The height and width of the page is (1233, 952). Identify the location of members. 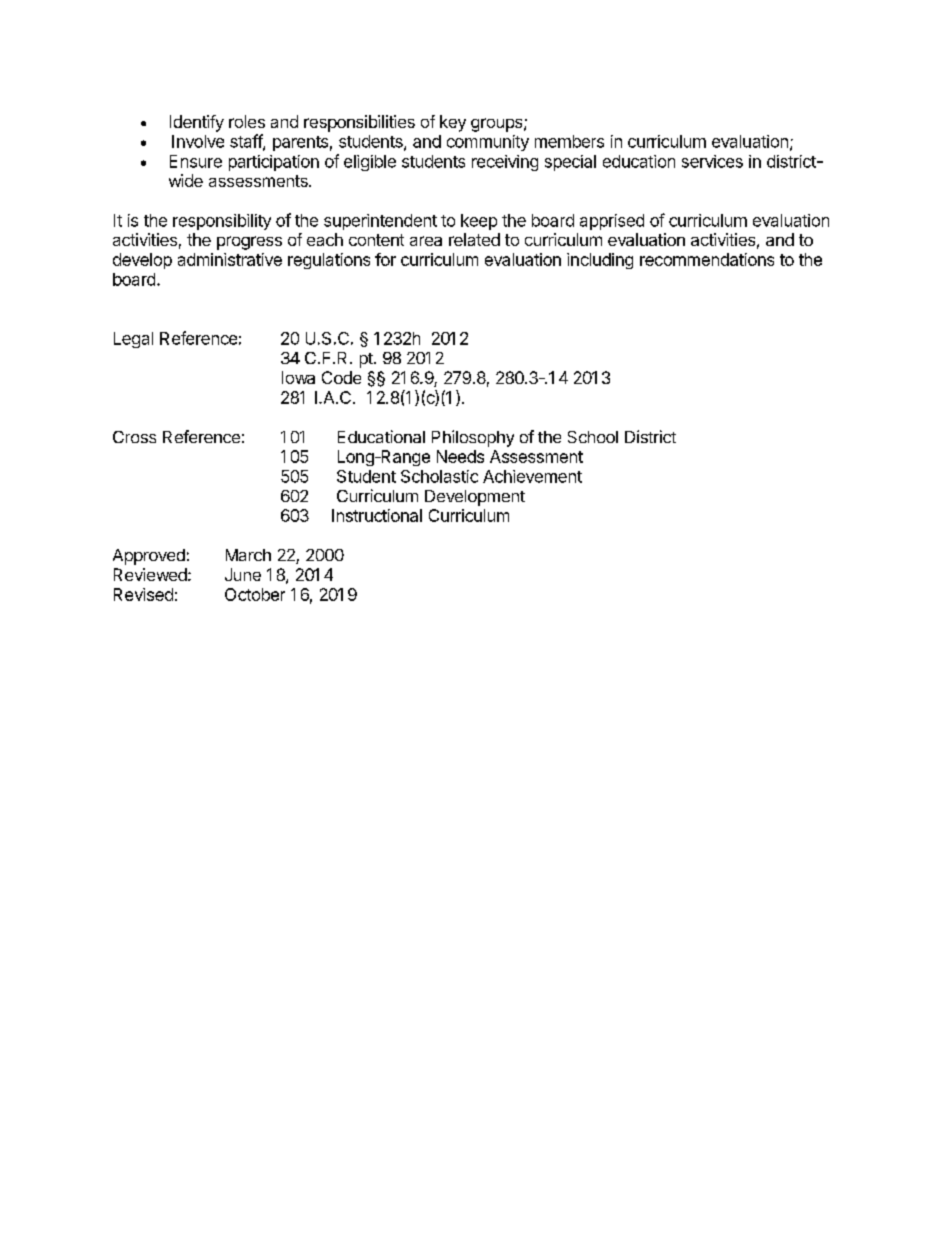
(569, 141).
